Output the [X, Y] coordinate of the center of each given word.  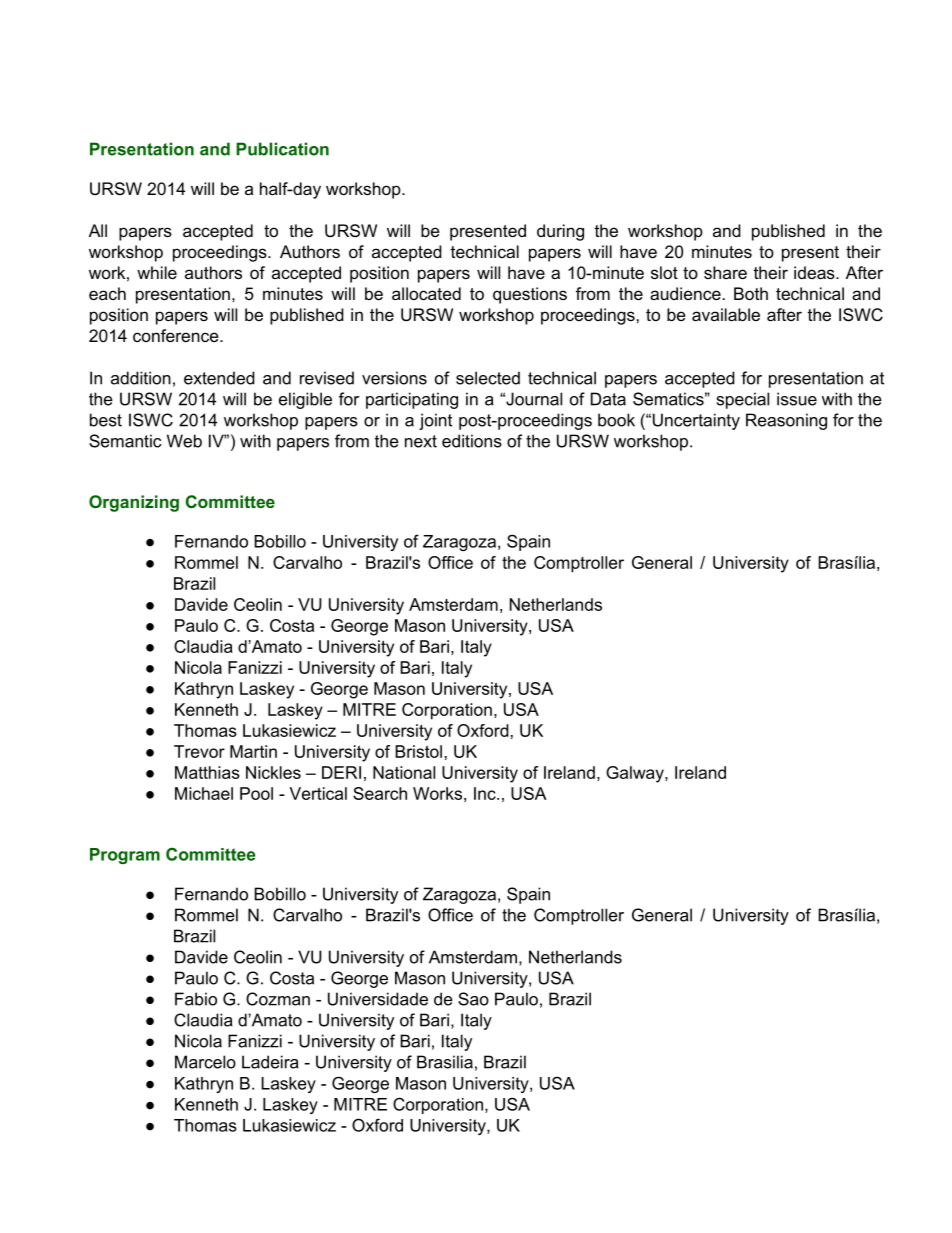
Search [380, 793]
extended [219, 378]
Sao [473, 999]
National [404, 772]
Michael [204, 793]
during [560, 232]
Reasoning [786, 421]
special [742, 400]
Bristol [418, 751]
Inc [486, 793]
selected [488, 378]
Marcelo [205, 1062]
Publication [282, 149]
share [725, 272]
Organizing [134, 503]
